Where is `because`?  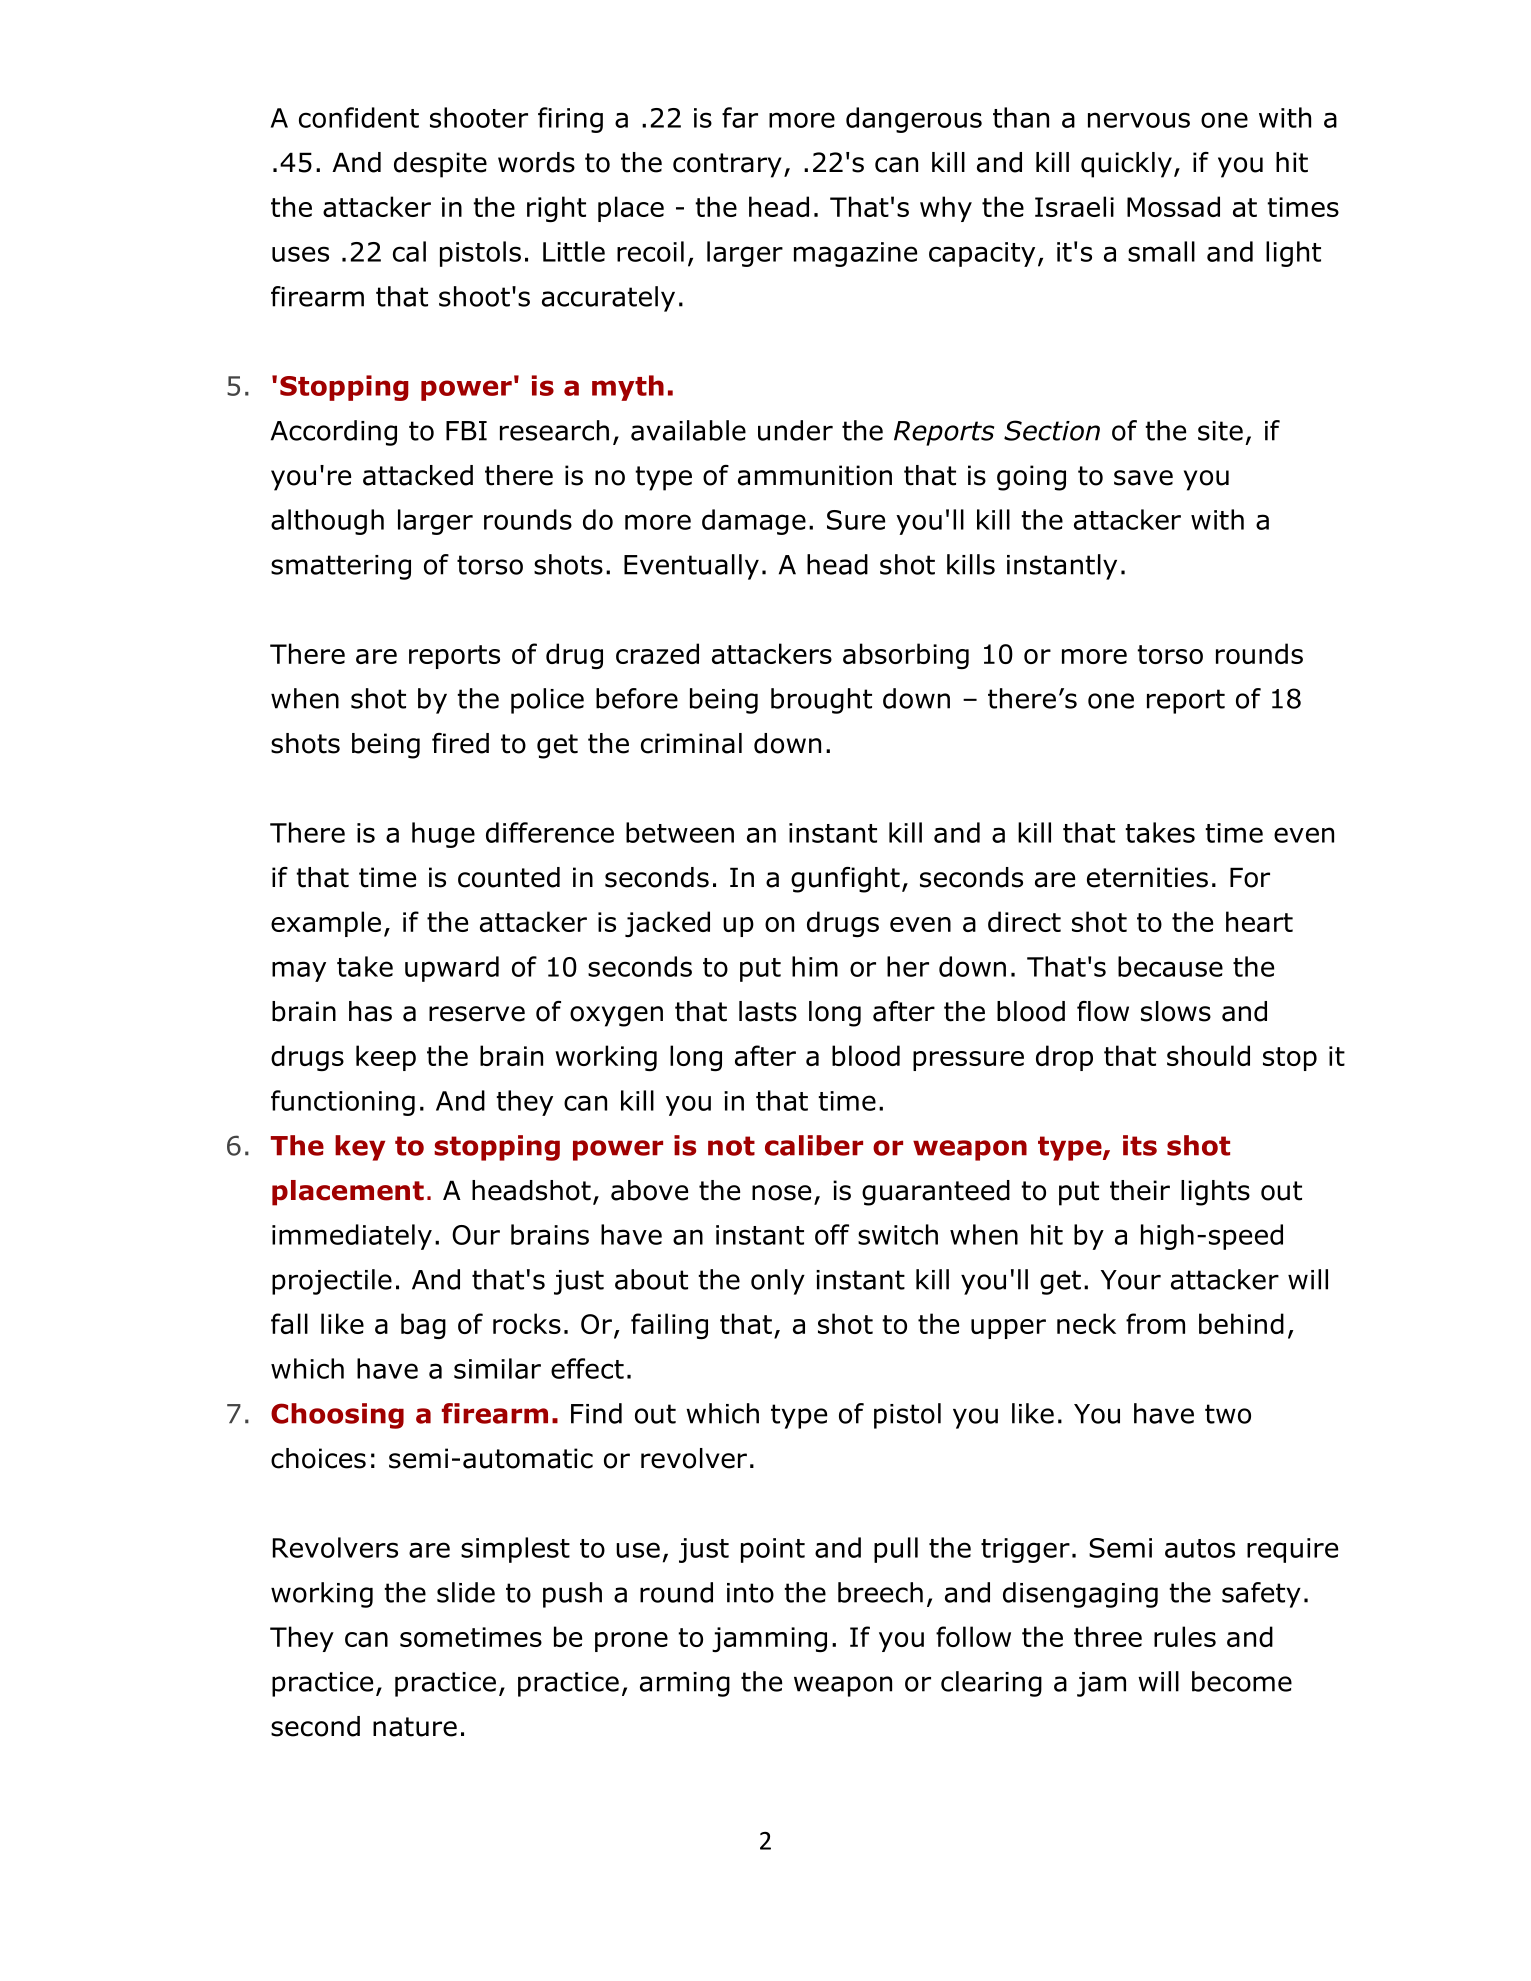
because is located at coordinates (1170, 966).
